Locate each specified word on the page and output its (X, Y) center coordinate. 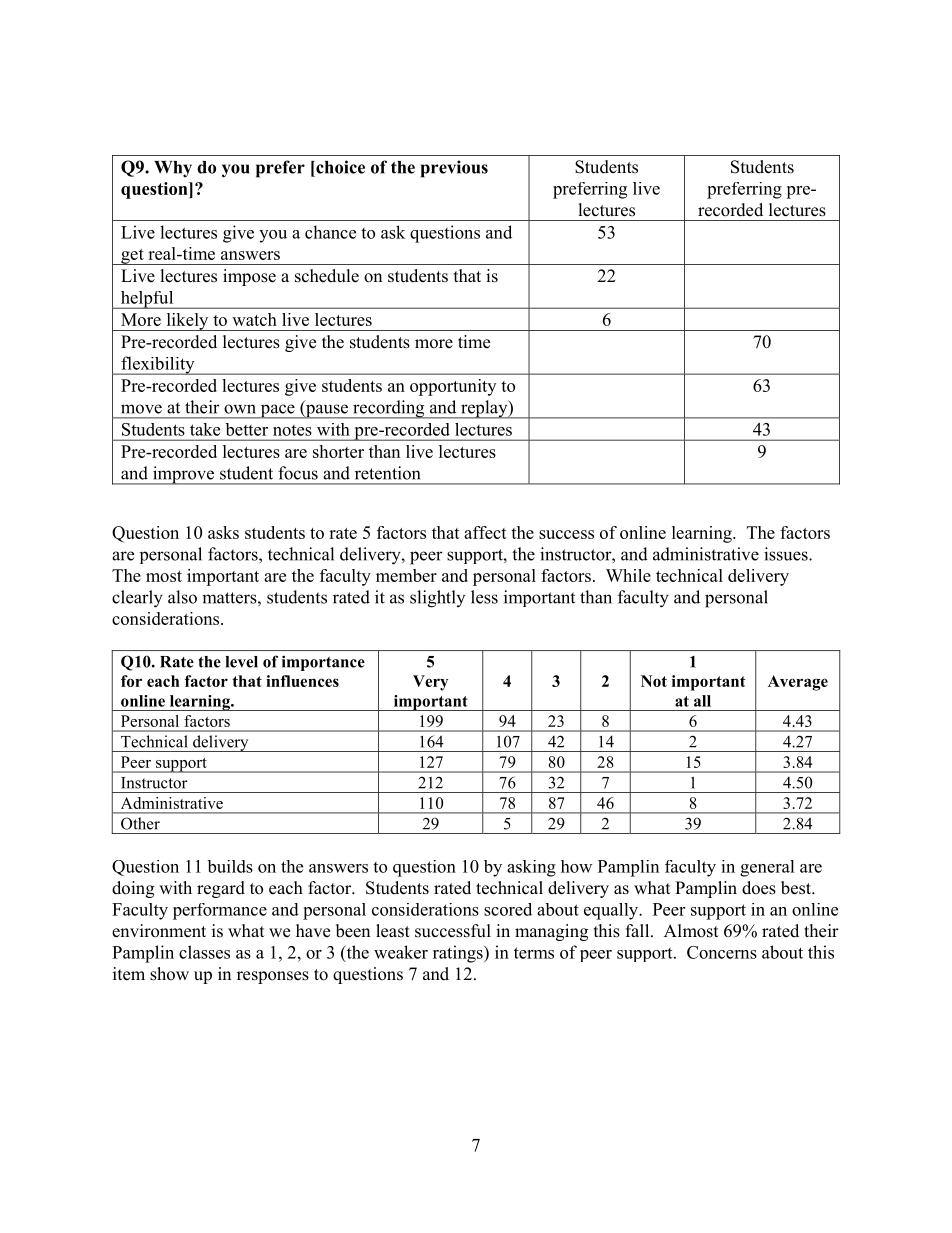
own (240, 409)
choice (339, 167)
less (484, 597)
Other (140, 823)
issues (787, 554)
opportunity (453, 387)
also (182, 597)
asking (531, 868)
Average (798, 683)
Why (173, 169)
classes (204, 952)
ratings (459, 954)
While (628, 575)
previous (454, 169)
